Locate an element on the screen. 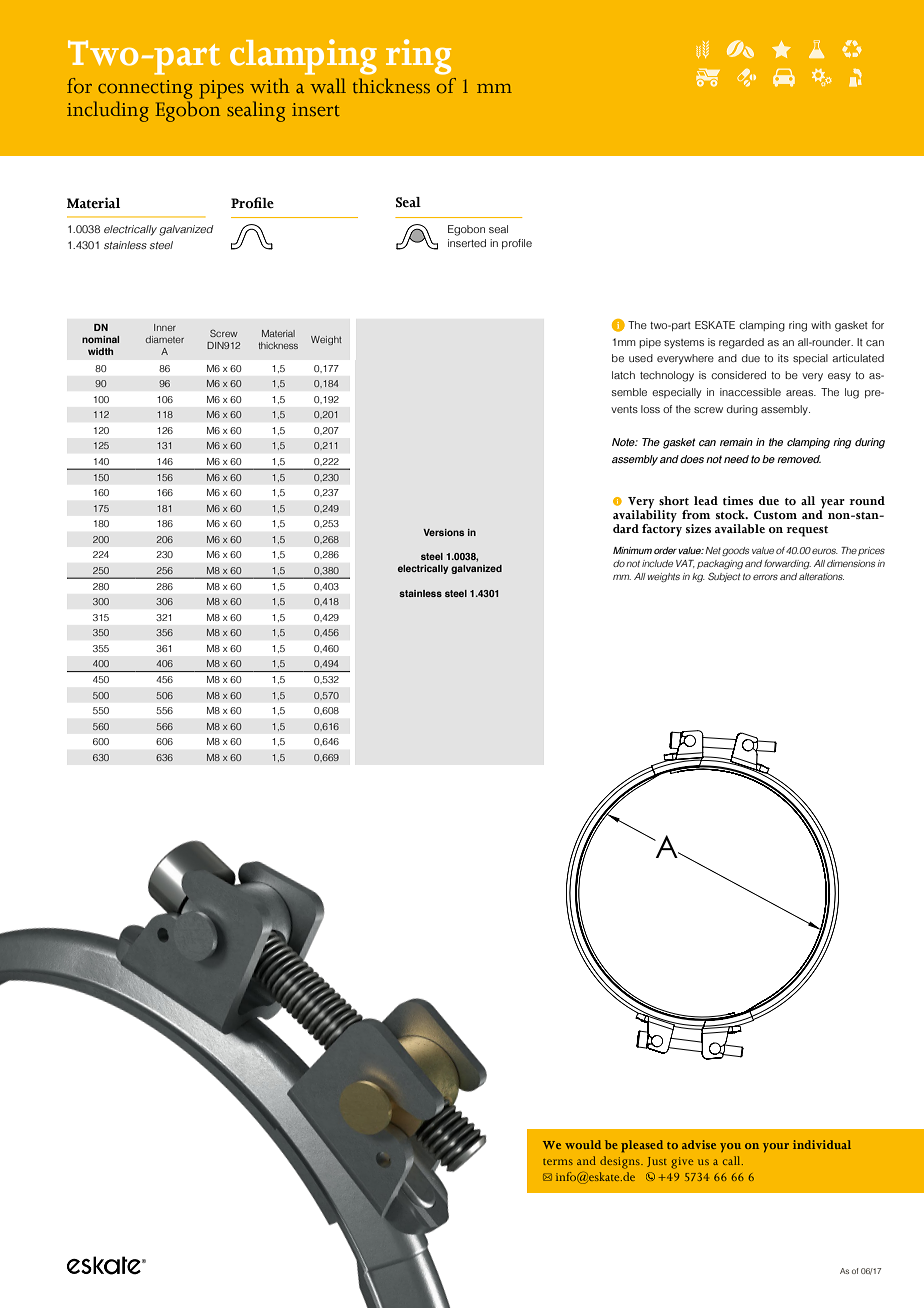 The height and width of the screenshot is (1308, 924). designs is located at coordinates (621, 1162).
